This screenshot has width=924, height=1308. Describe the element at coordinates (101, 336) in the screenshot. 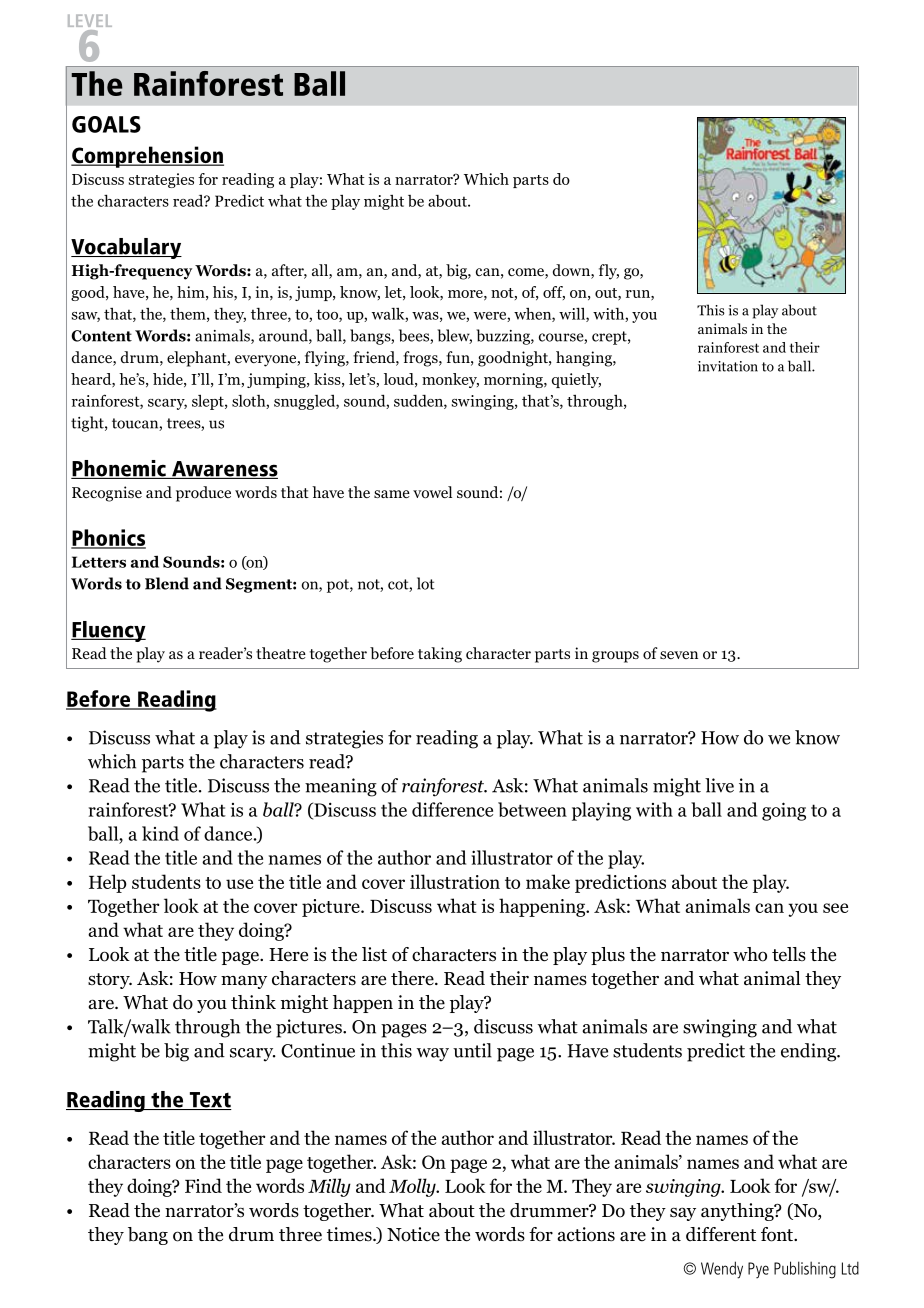

I see `Content` at that location.
